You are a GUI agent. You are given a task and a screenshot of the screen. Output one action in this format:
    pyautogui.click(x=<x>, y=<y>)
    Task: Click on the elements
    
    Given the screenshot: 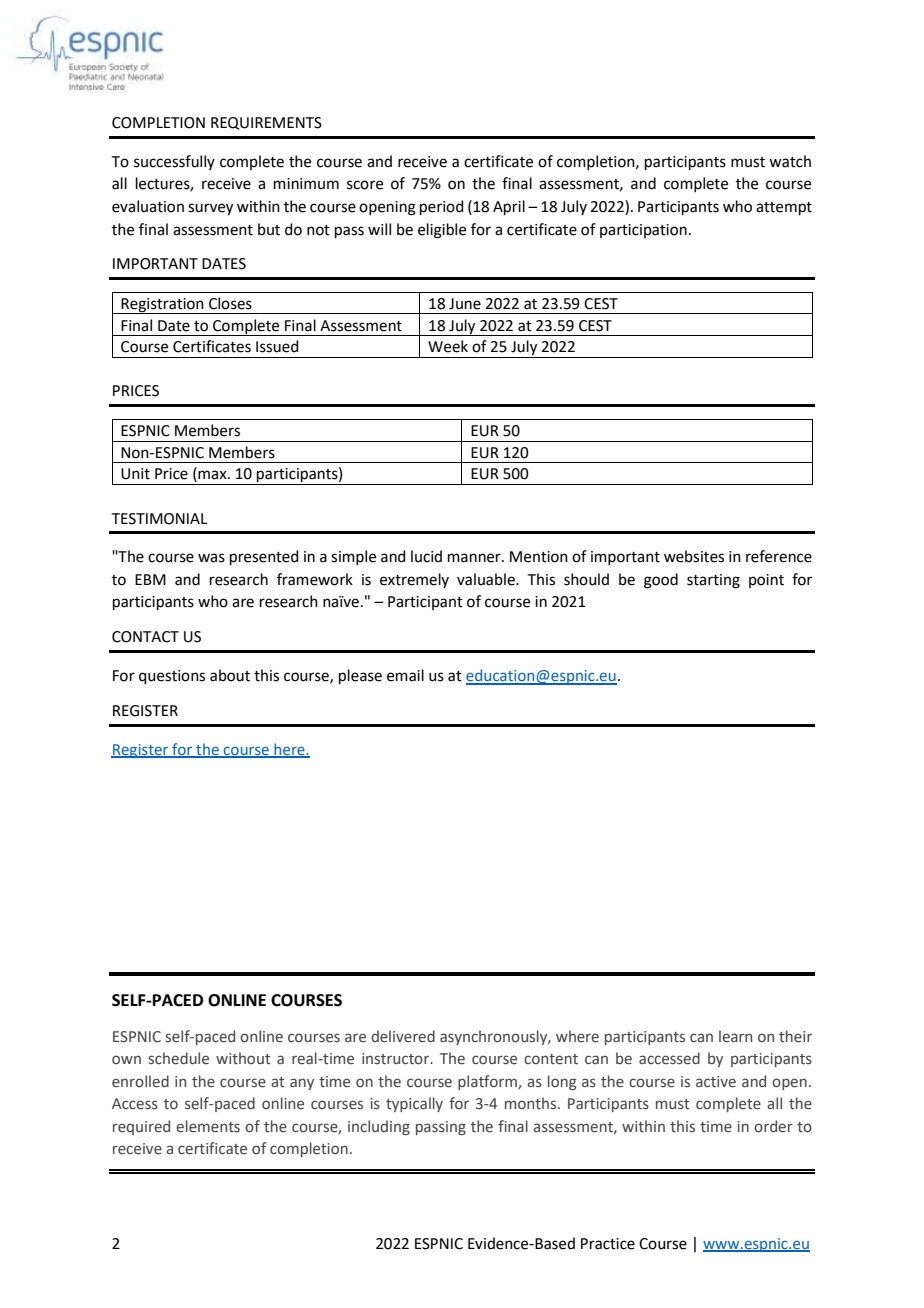 What is the action you would take?
    pyautogui.click(x=208, y=1126)
